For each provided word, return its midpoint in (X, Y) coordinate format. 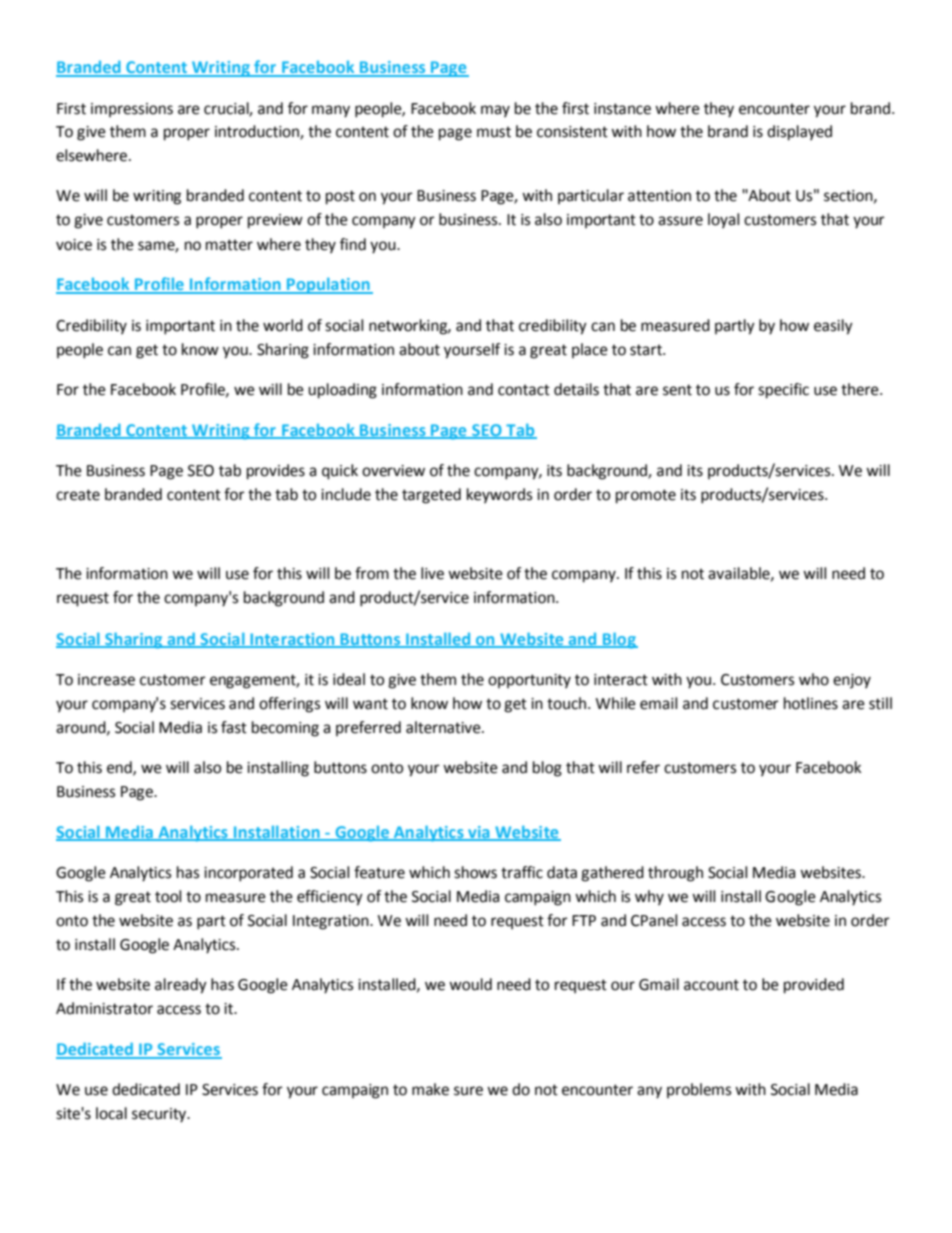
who (814, 679)
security (160, 1115)
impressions (132, 110)
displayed (799, 133)
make (430, 1089)
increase (106, 680)
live (432, 573)
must (494, 132)
